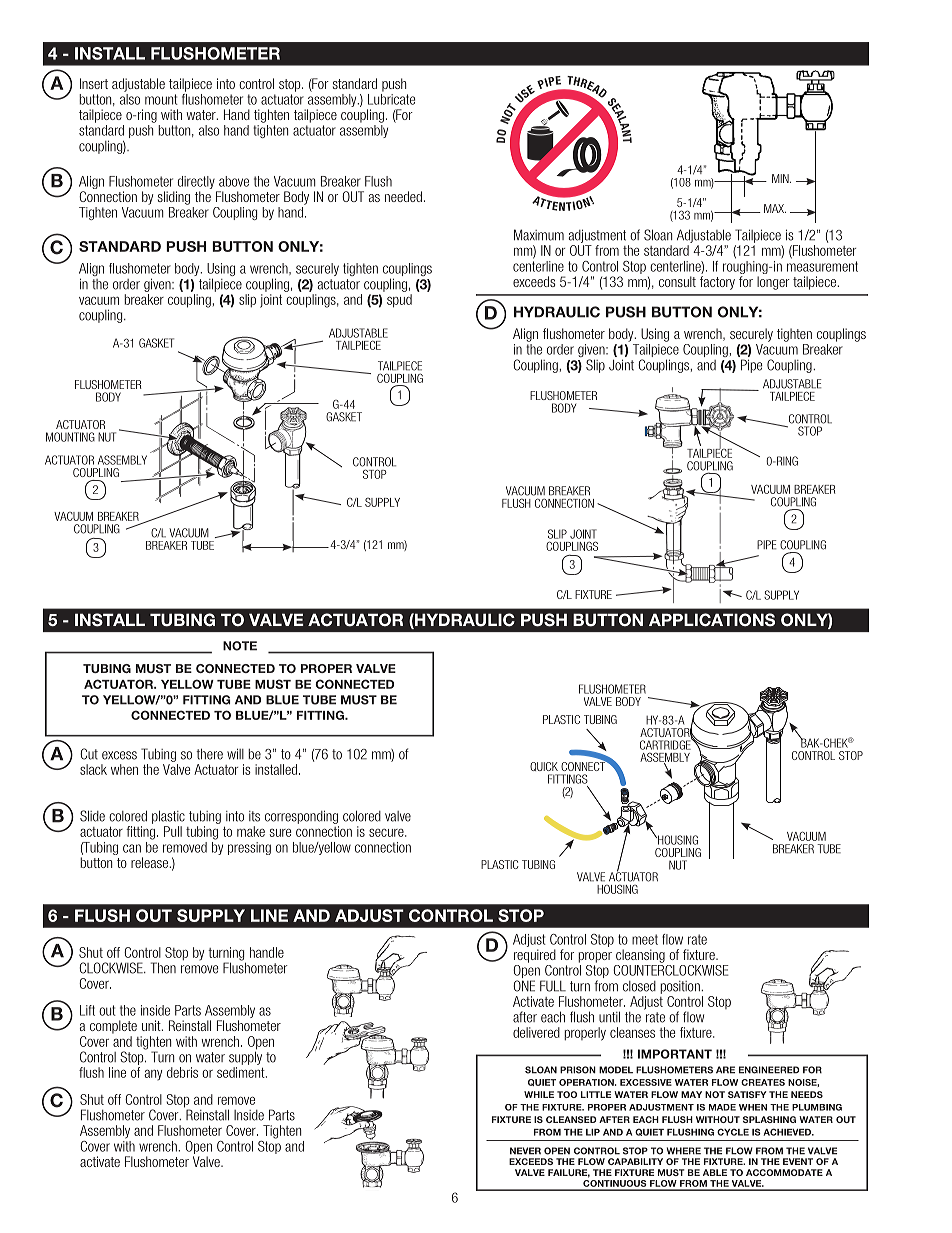 The image size is (952, 1233). Describe the element at coordinates (399, 301) in the screenshot. I see `spud` at that location.
